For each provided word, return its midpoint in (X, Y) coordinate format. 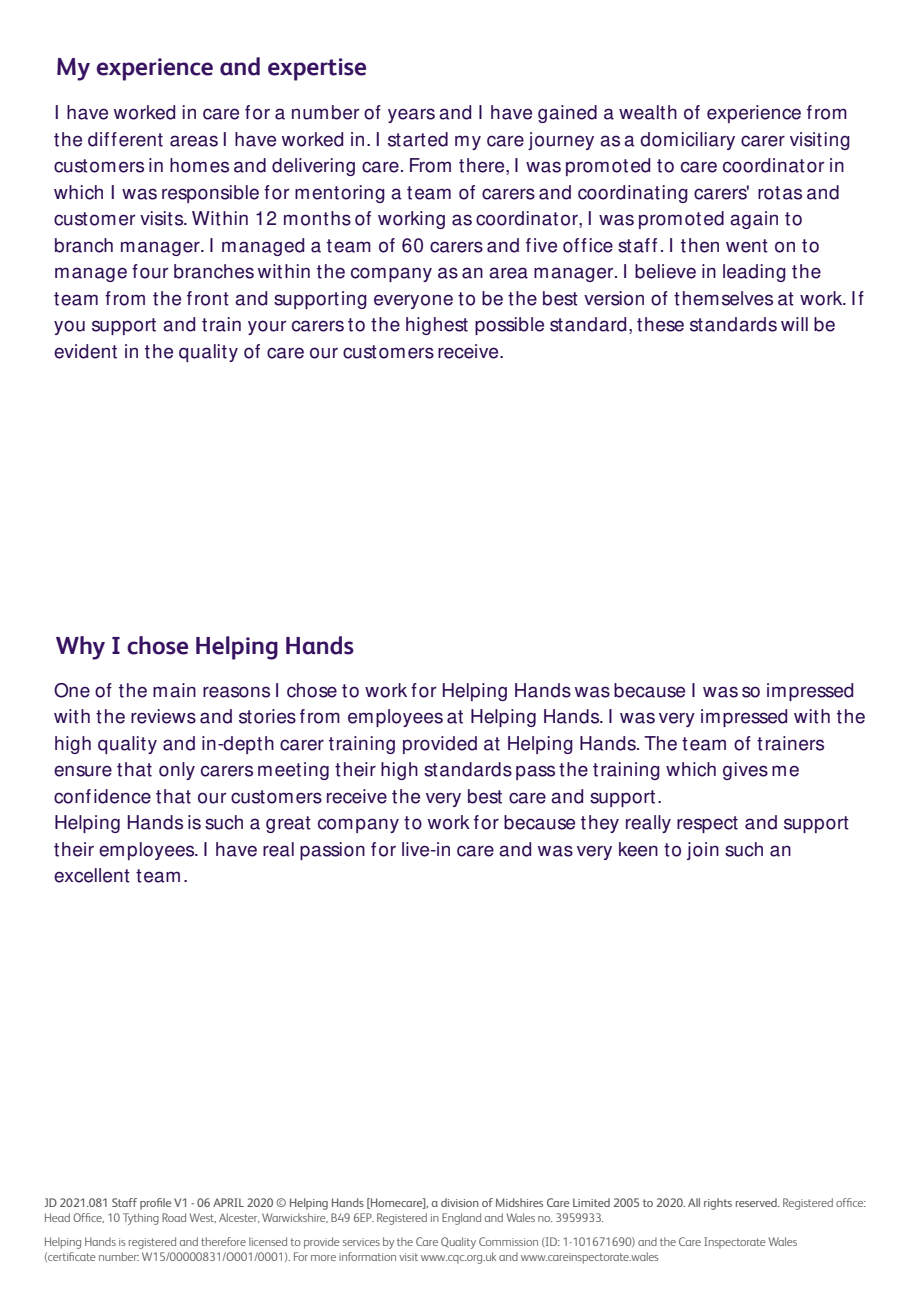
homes (199, 165)
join (703, 851)
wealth (648, 112)
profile (155, 1204)
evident (85, 351)
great (288, 824)
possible (509, 326)
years (411, 115)
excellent (92, 875)
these (660, 324)
